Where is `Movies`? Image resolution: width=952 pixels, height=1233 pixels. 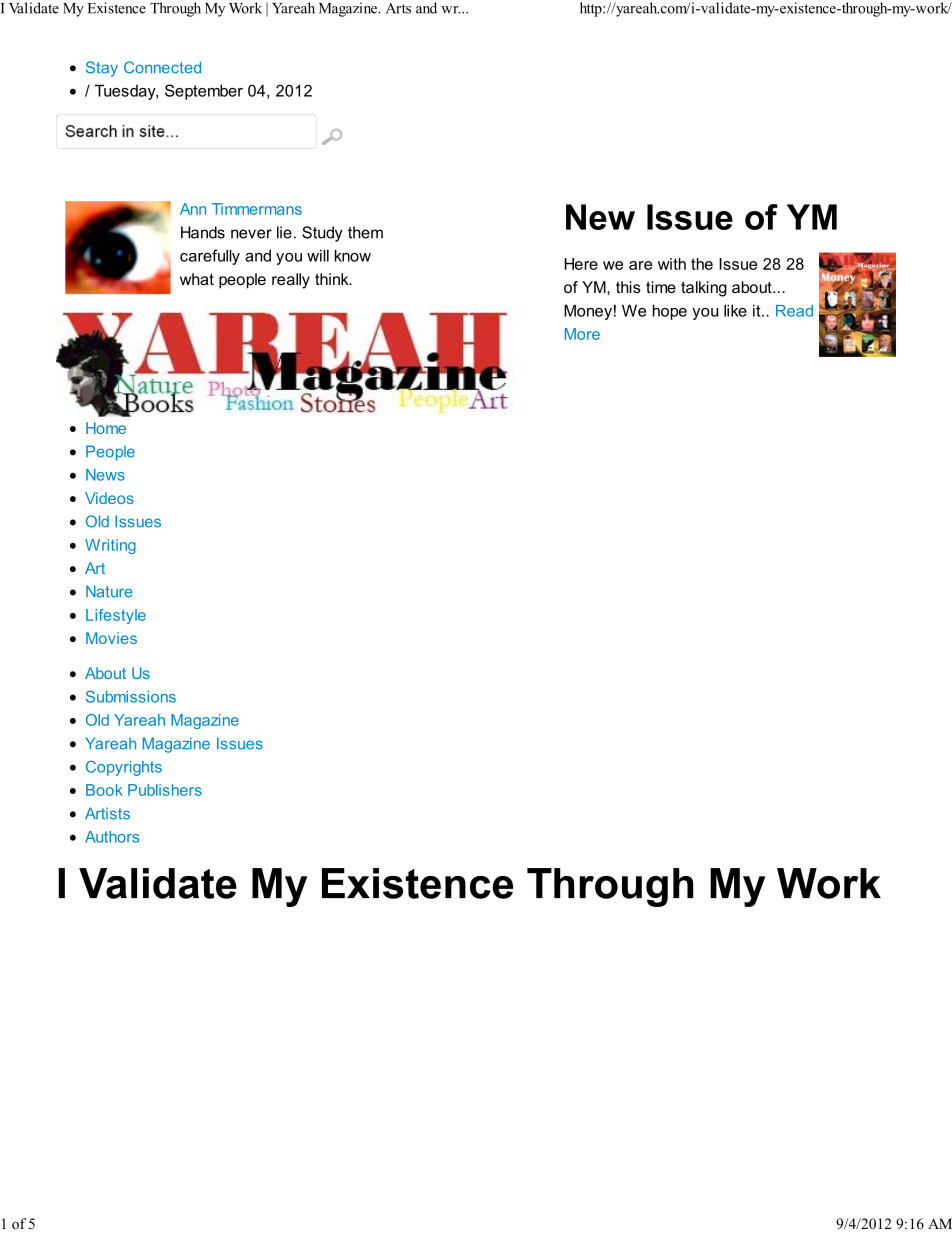
Movies is located at coordinates (111, 638).
